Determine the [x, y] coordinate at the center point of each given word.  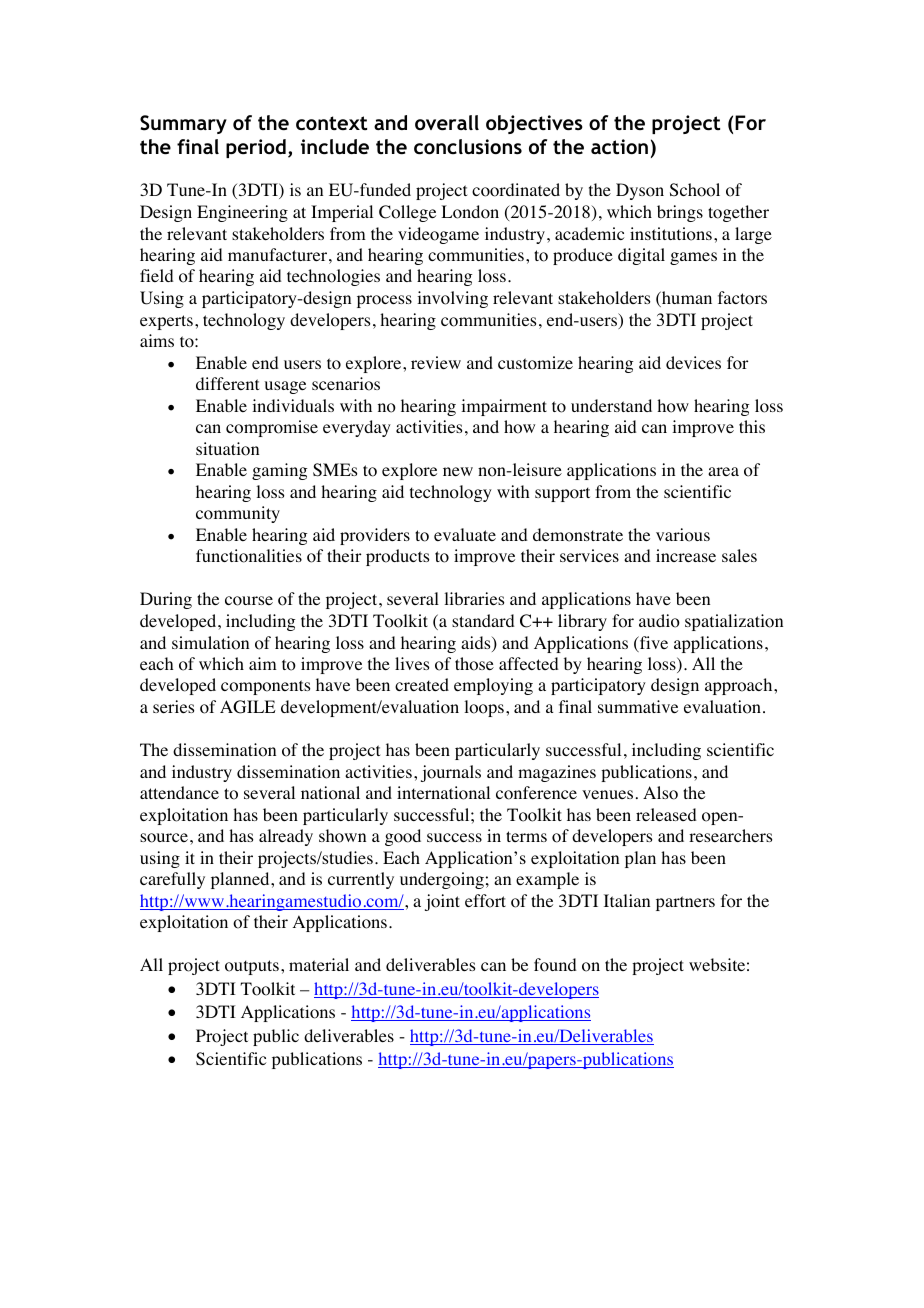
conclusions [468, 146]
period [256, 148]
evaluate [465, 534]
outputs [252, 967]
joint [442, 902]
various [683, 535]
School [695, 190]
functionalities [249, 556]
